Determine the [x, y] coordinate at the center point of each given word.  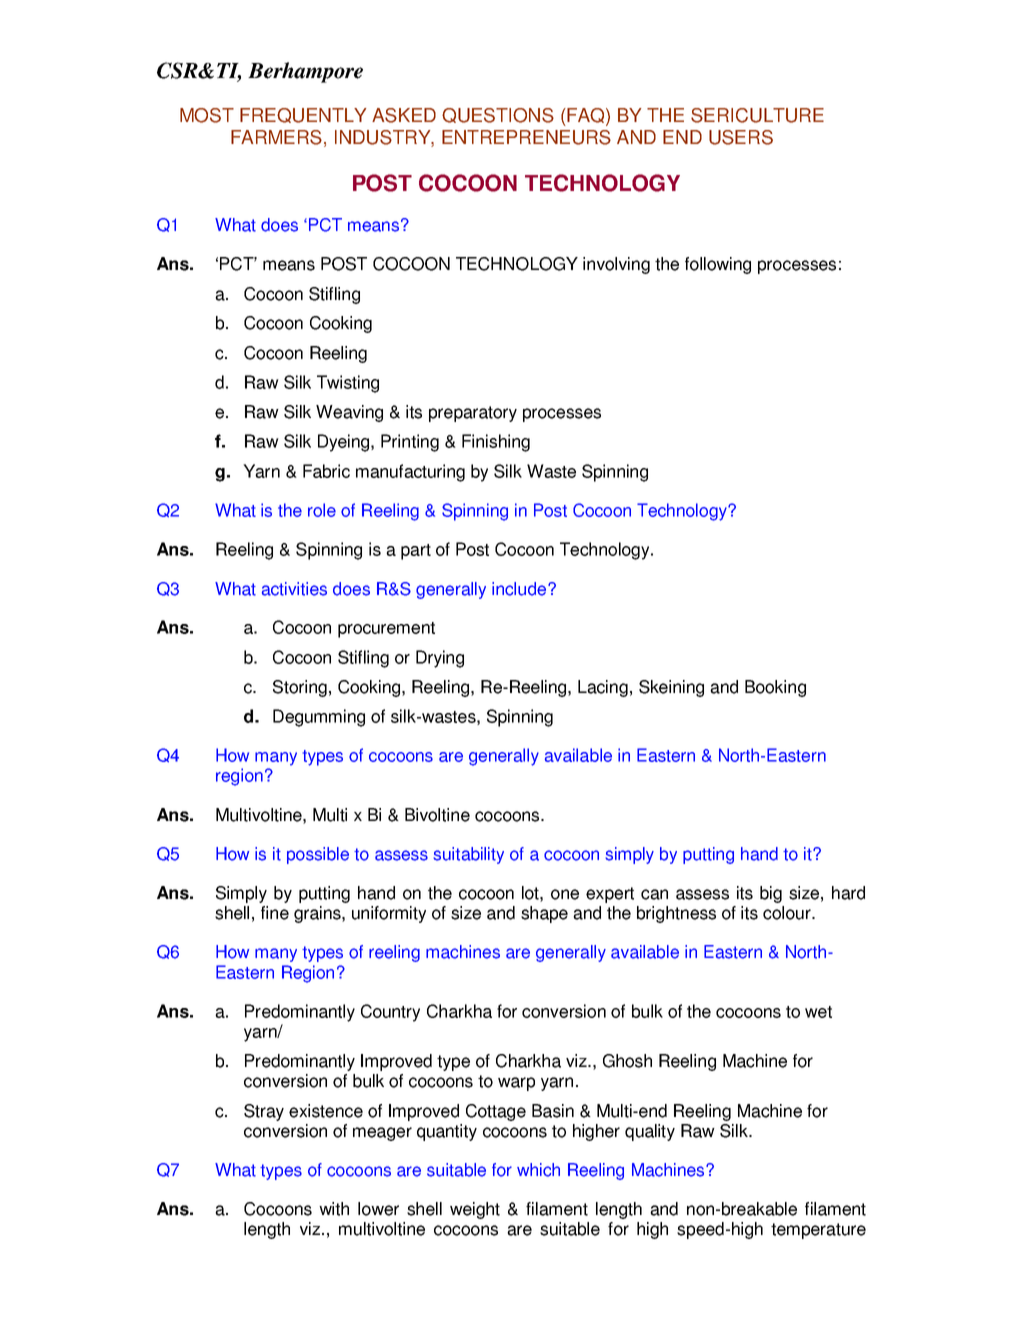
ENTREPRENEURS [526, 137]
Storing [300, 688]
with [334, 1209]
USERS [741, 137]
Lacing [603, 688]
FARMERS [276, 137]
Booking [775, 688]
